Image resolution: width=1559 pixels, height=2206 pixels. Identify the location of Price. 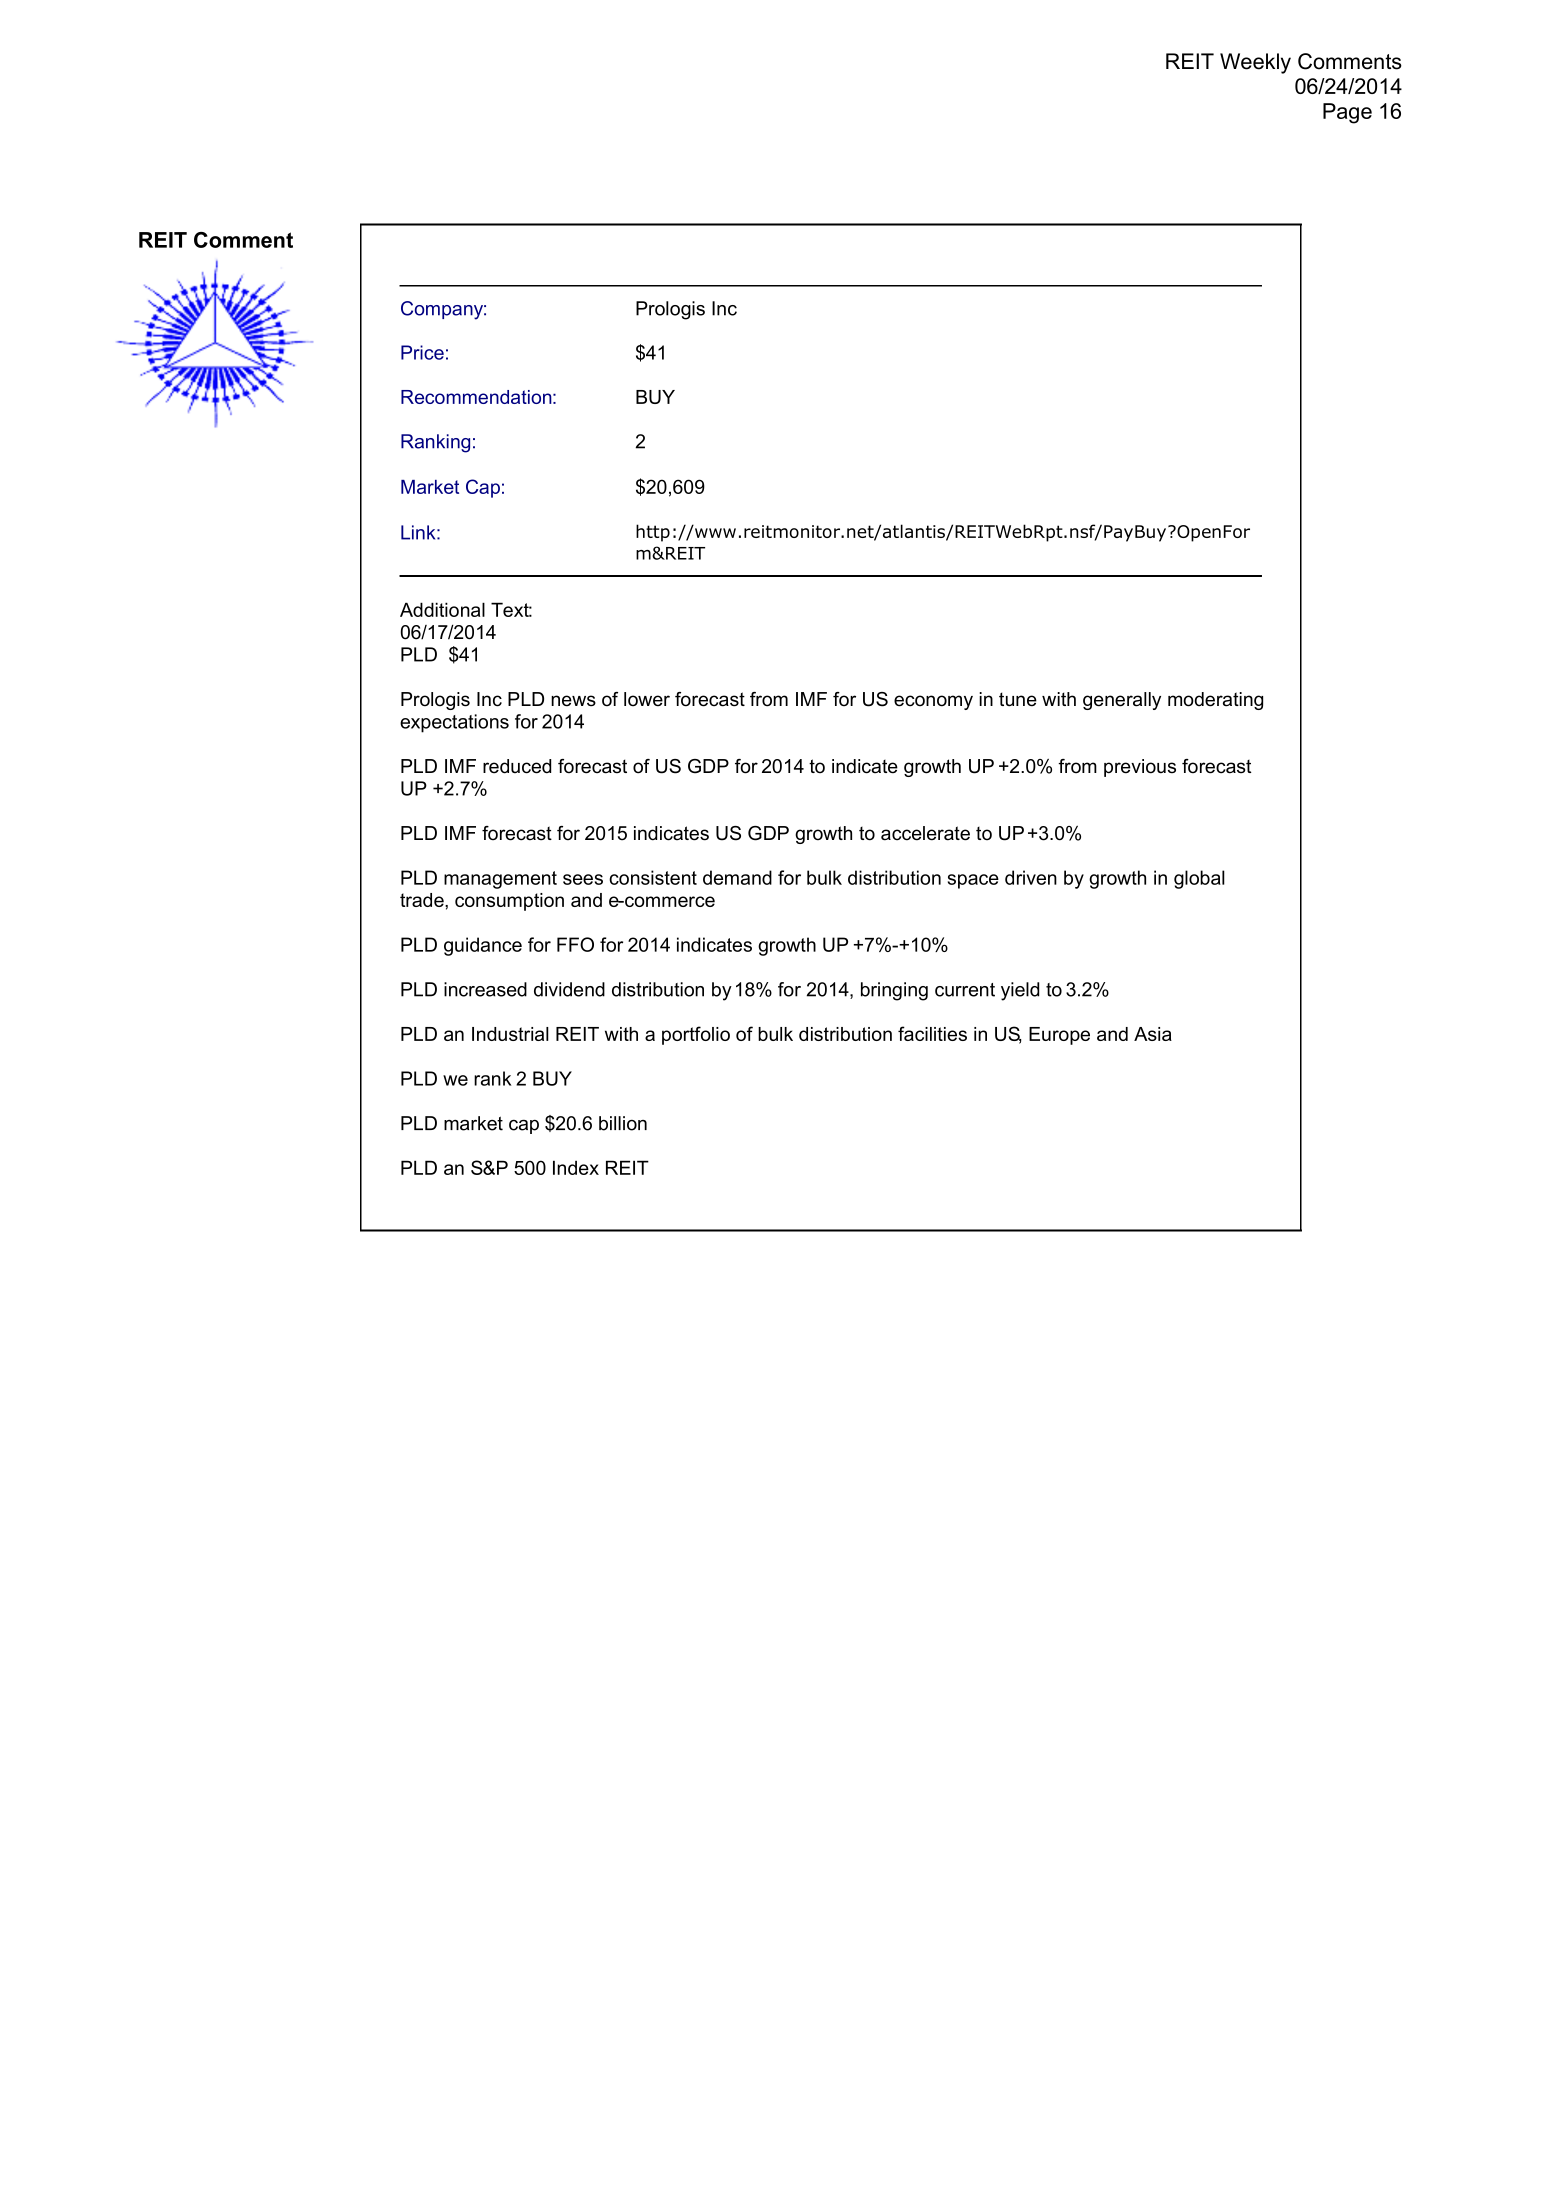
(422, 352).
